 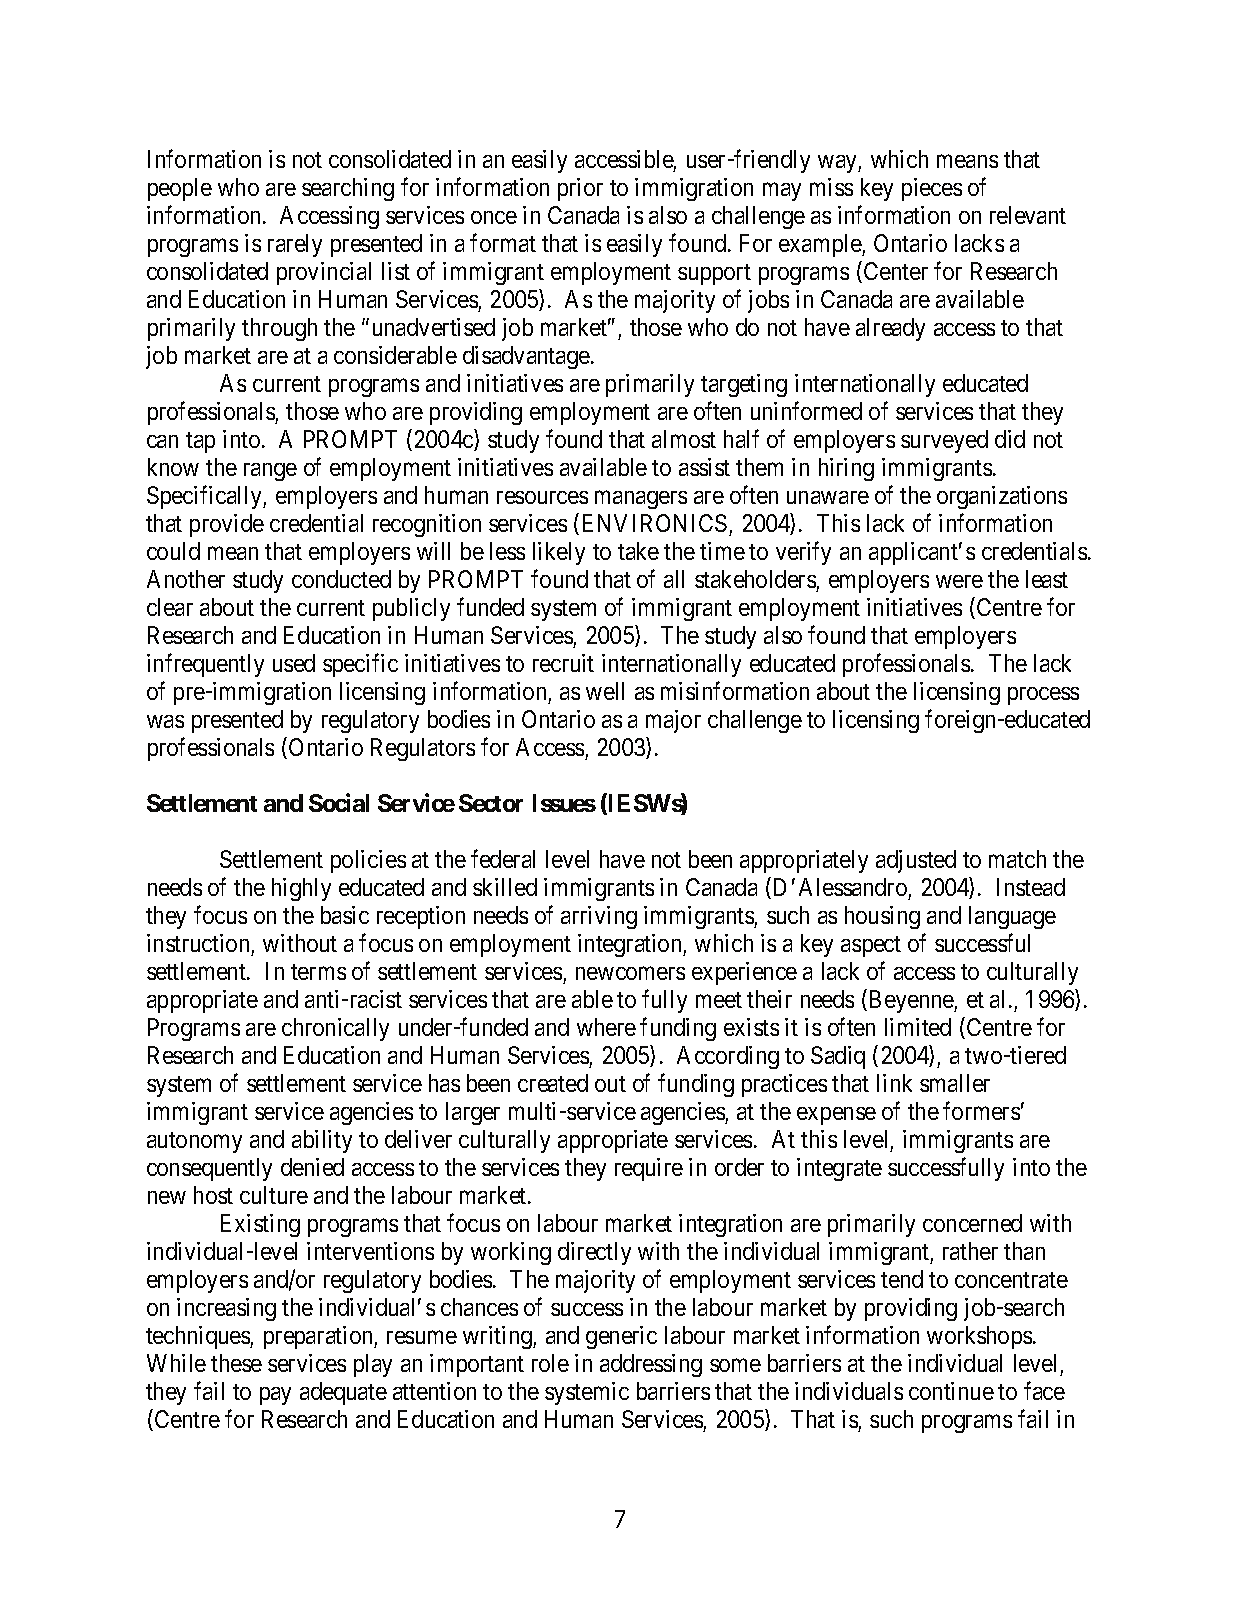 I want to click on likely, so click(x=559, y=553).
